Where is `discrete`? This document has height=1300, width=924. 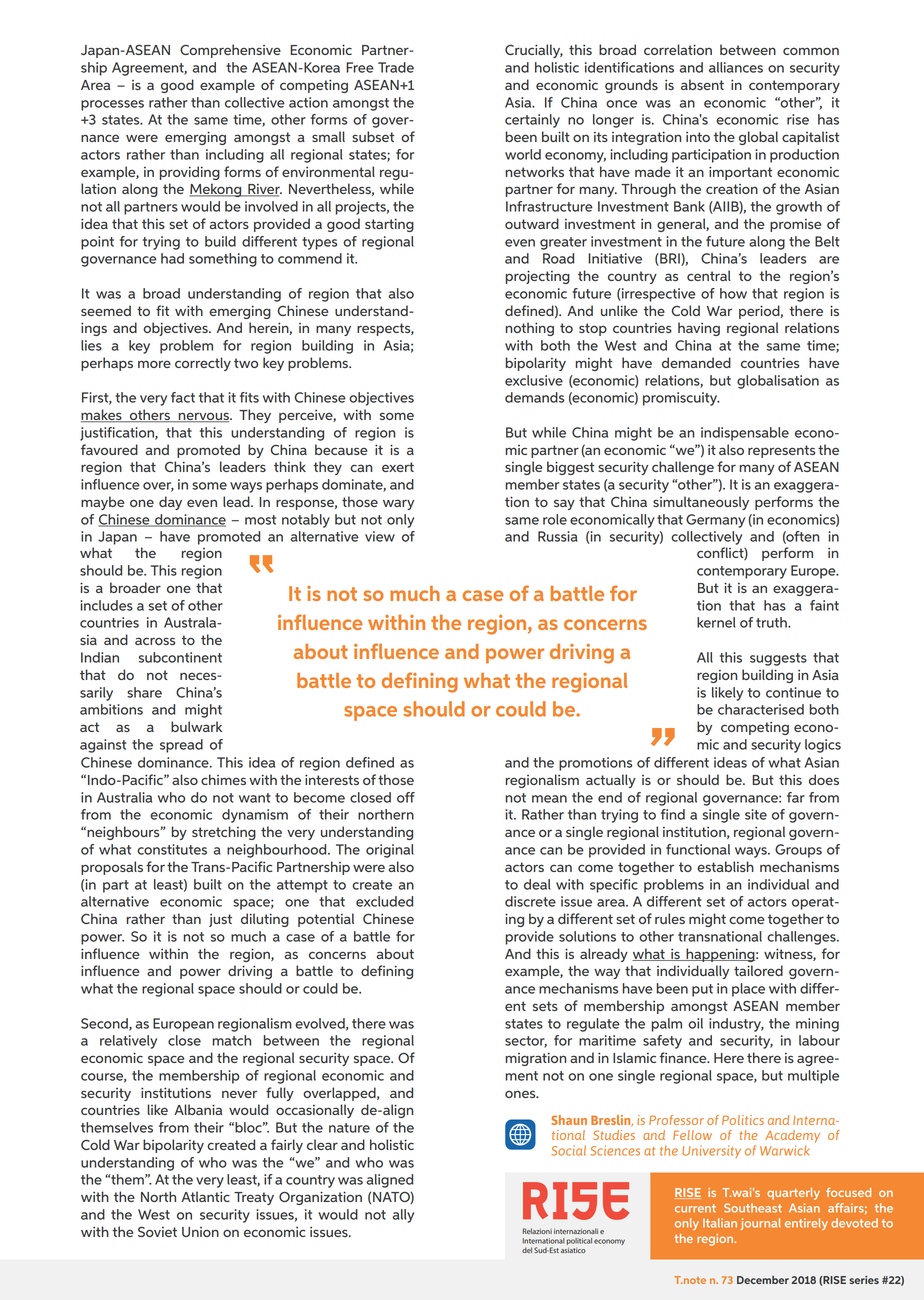
discrete is located at coordinates (530, 901).
